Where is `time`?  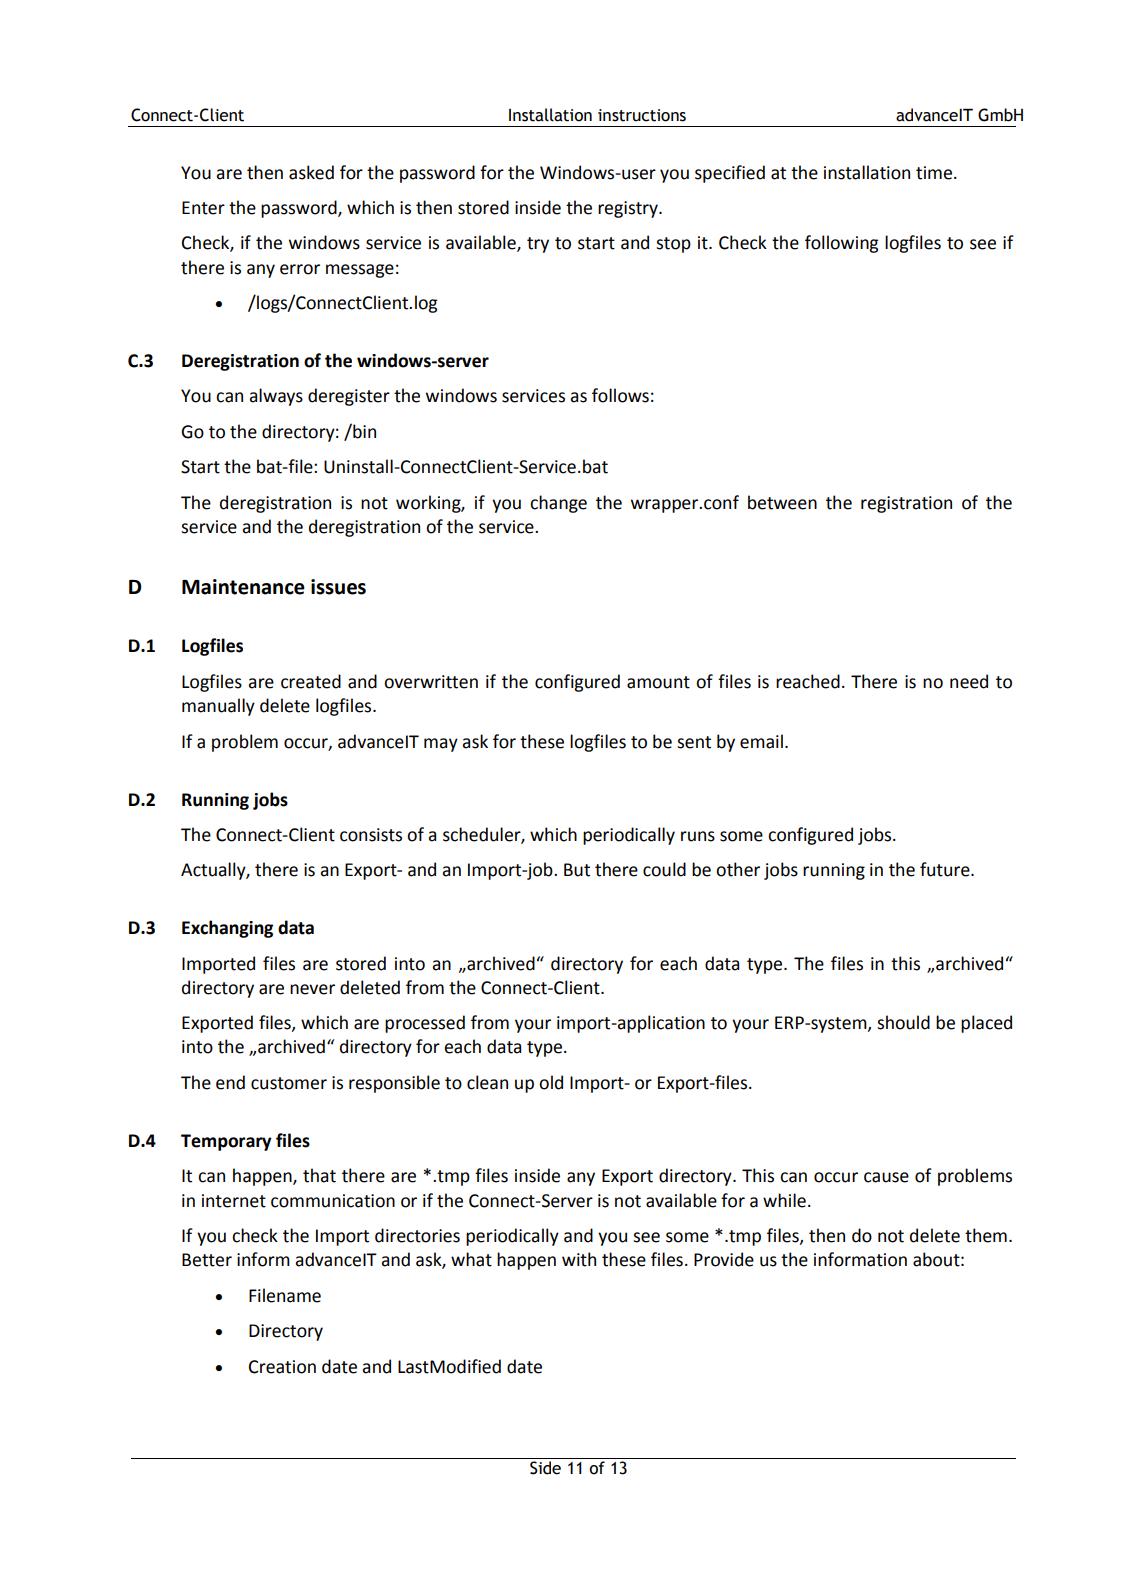
time is located at coordinates (934, 173).
